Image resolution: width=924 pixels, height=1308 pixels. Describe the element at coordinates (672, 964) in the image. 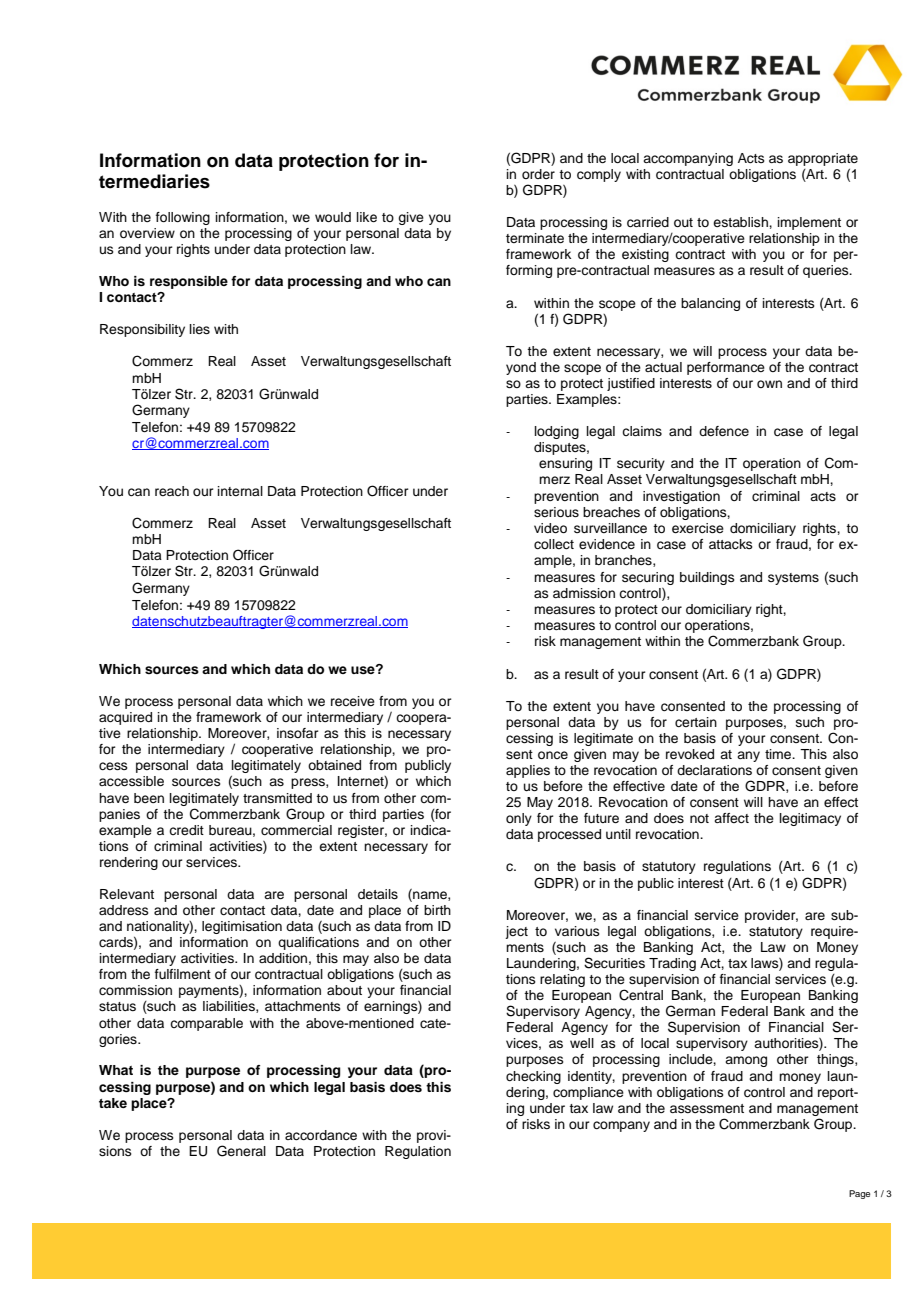

I see `Trading` at that location.
